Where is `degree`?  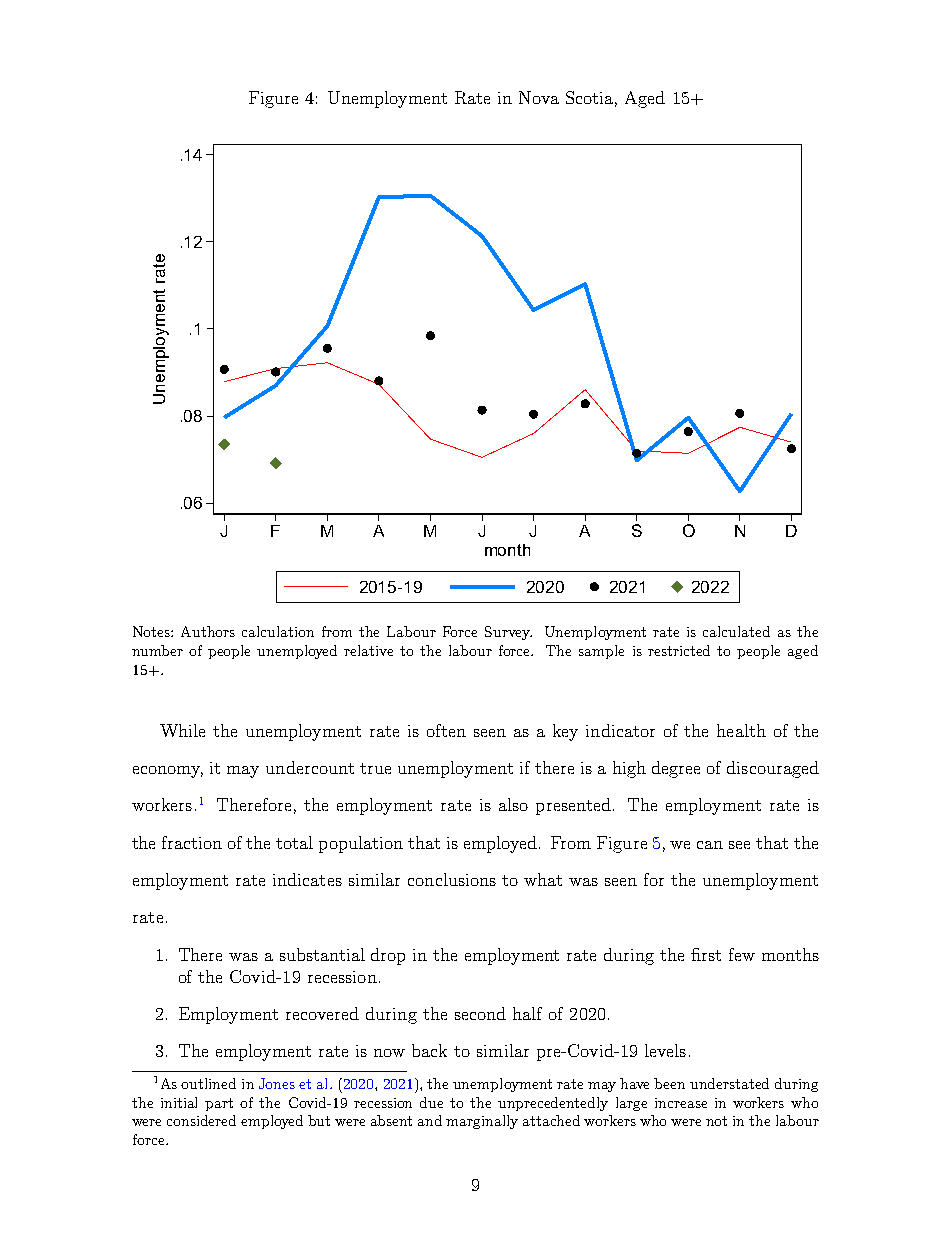
degree is located at coordinates (676, 769).
